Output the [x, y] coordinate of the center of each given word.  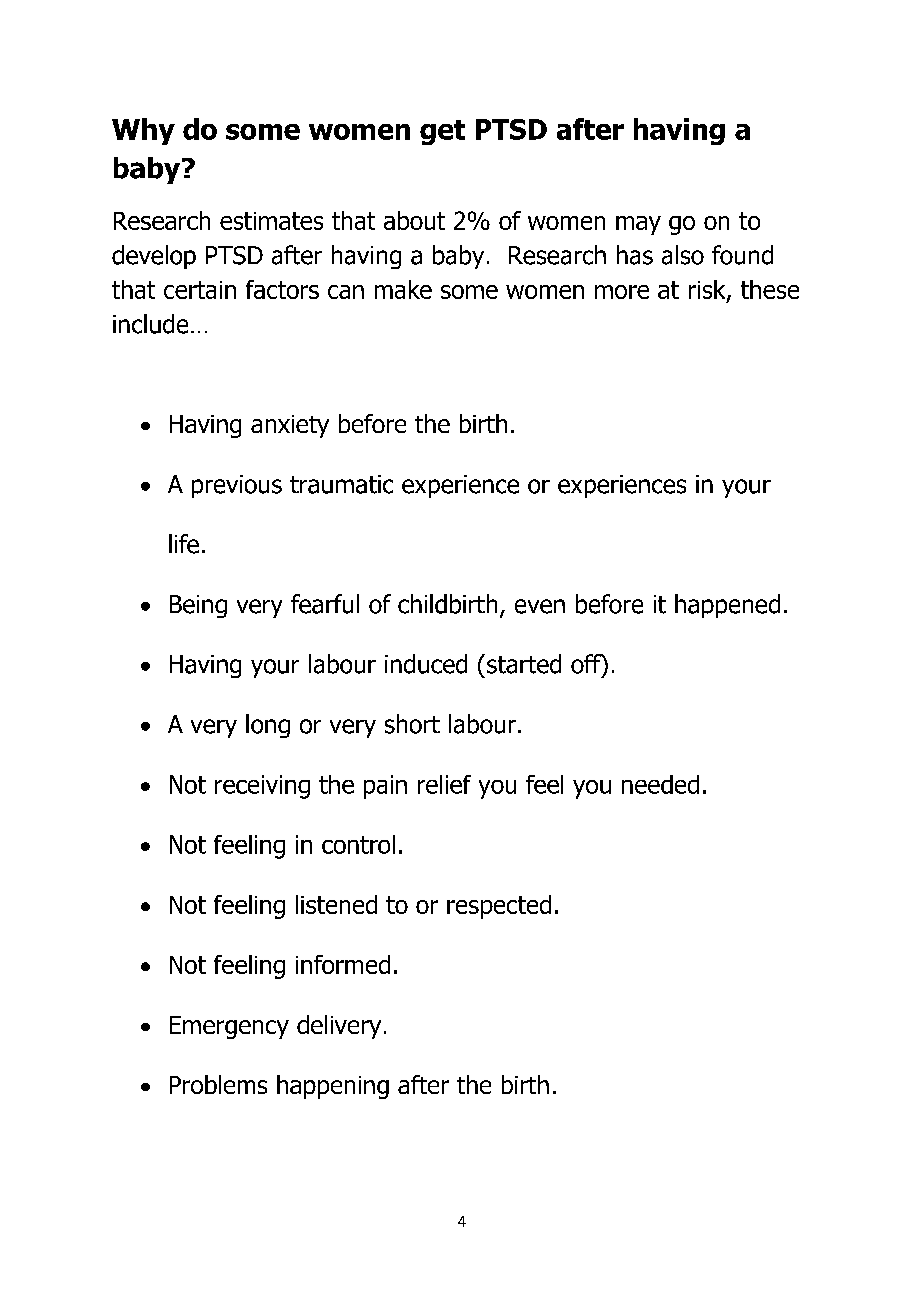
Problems [218, 1084]
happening [333, 1087]
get [442, 132]
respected [499, 907]
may [638, 225]
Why [143, 131]
